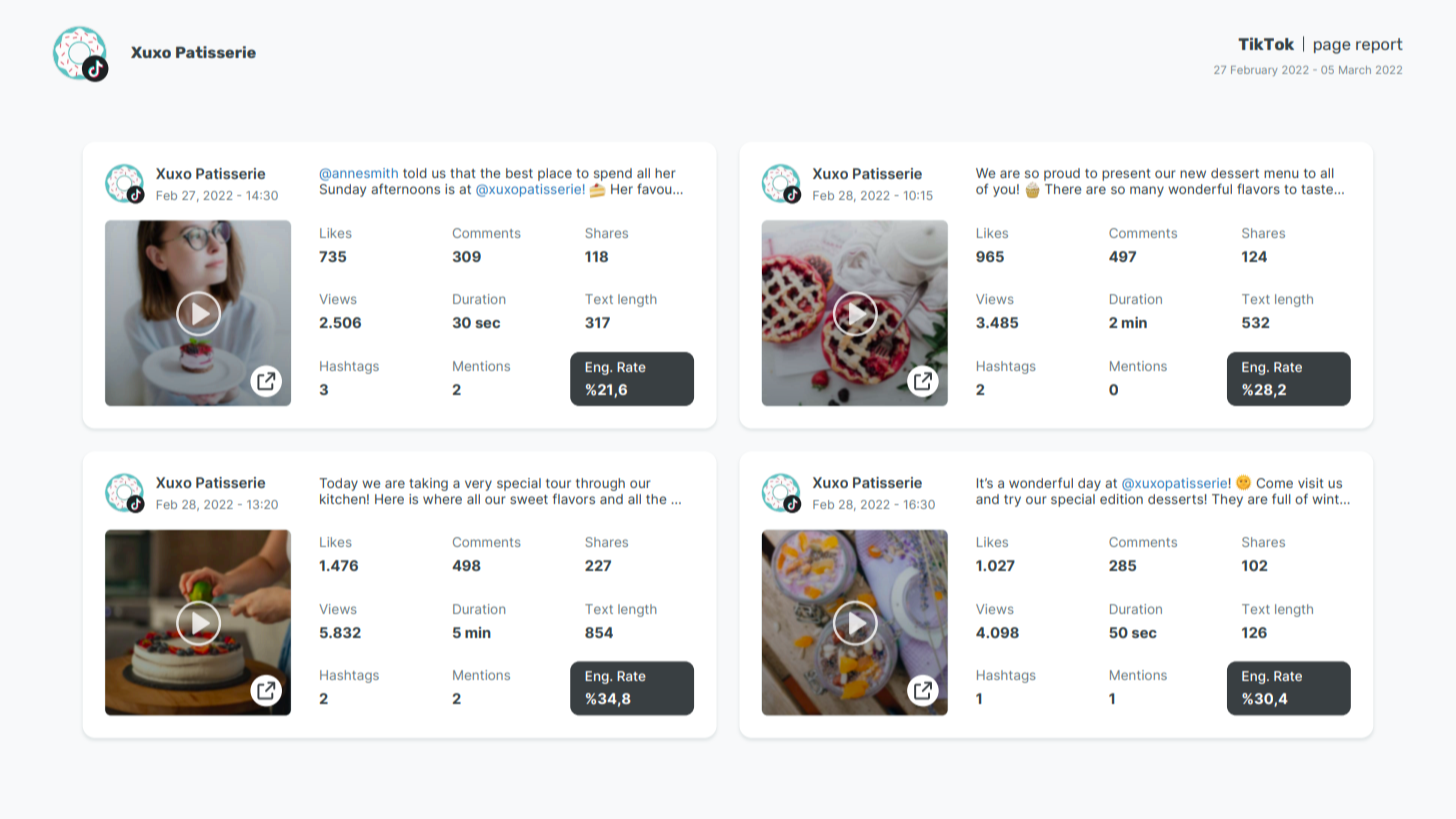 The width and height of the screenshot is (1456, 819). What do you see at coordinates (463, 173) in the screenshot?
I see `that` at bounding box center [463, 173].
